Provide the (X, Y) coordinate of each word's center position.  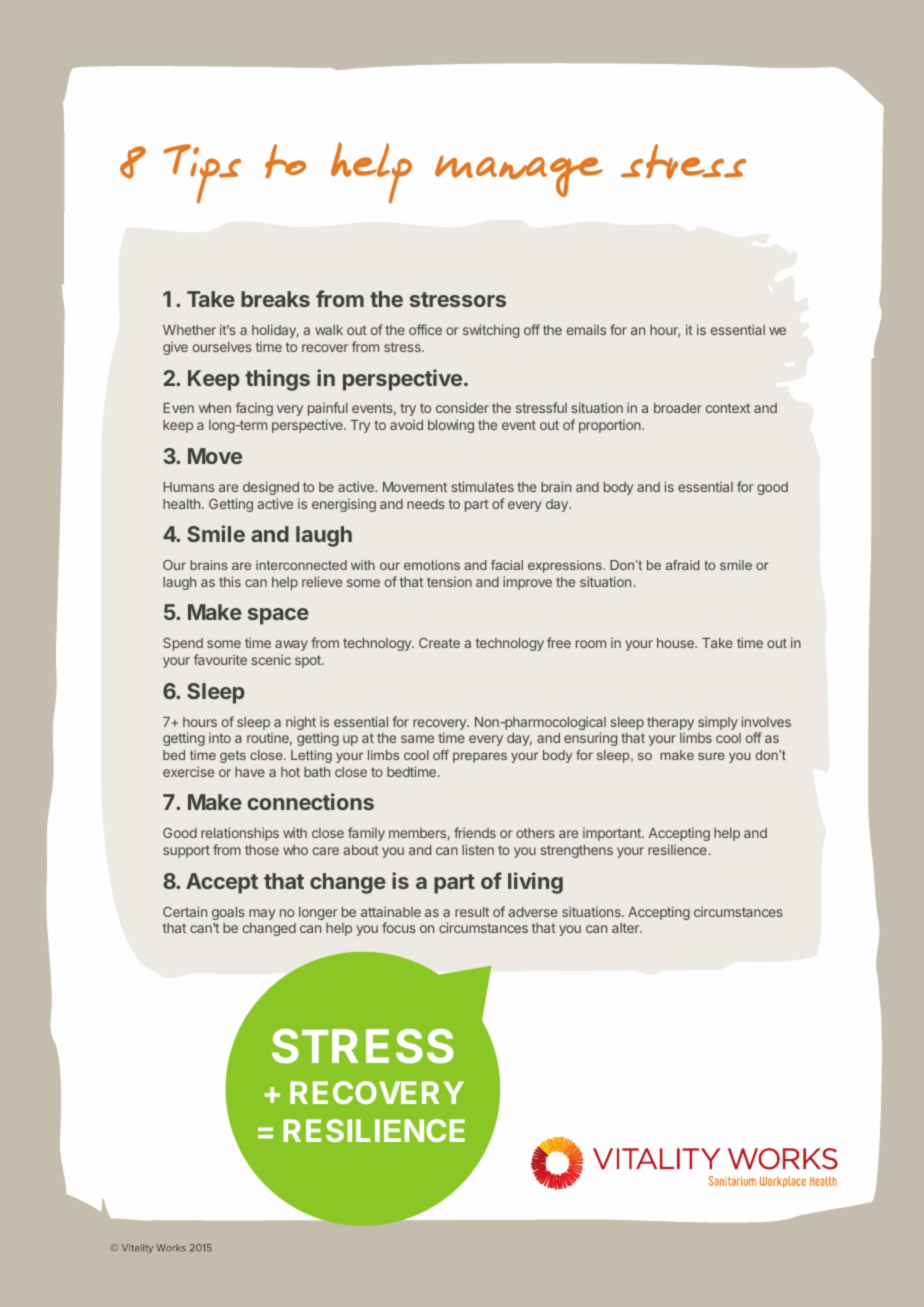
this (230, 581)
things (277, 380)
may (262, 914)
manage (519, 176)
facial (507, 565)
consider (462, 407)
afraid (682, 565)
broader (678, 408)
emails (586, 330)
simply (718, 723)
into (220, 738)
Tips (202, 174)
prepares (480, 757)
